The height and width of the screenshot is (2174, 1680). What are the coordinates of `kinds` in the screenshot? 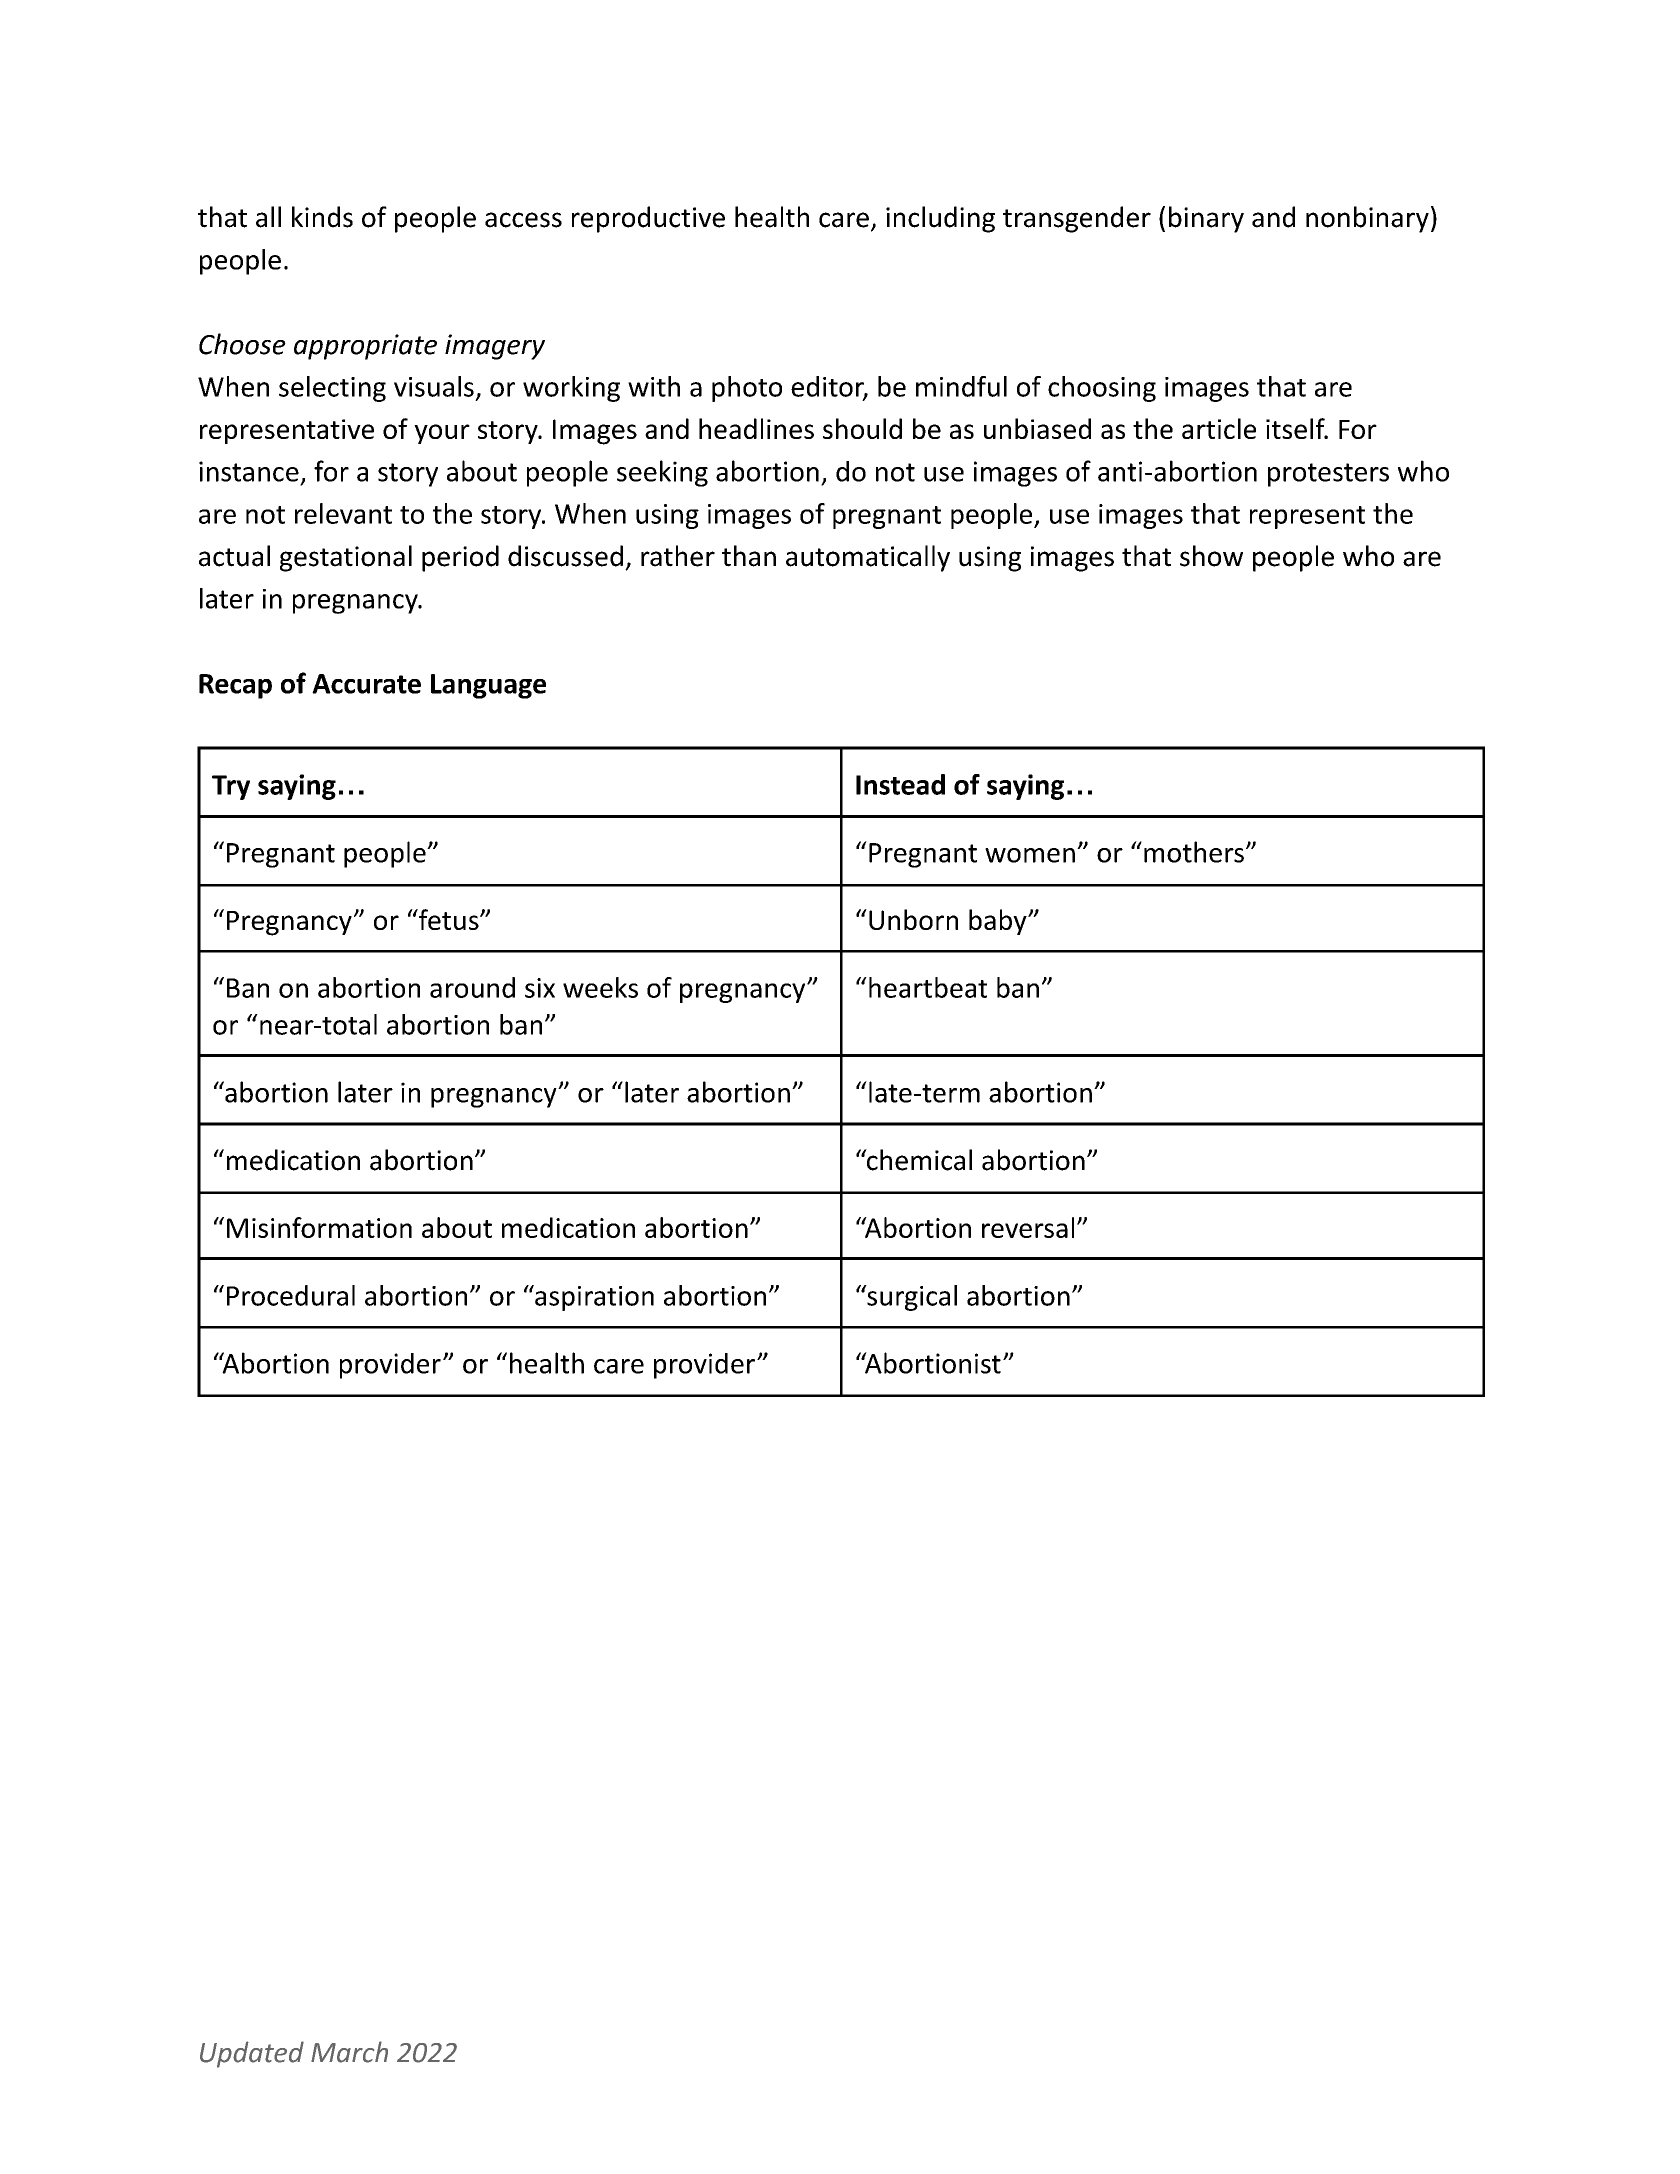 It's located at (322, 217).
